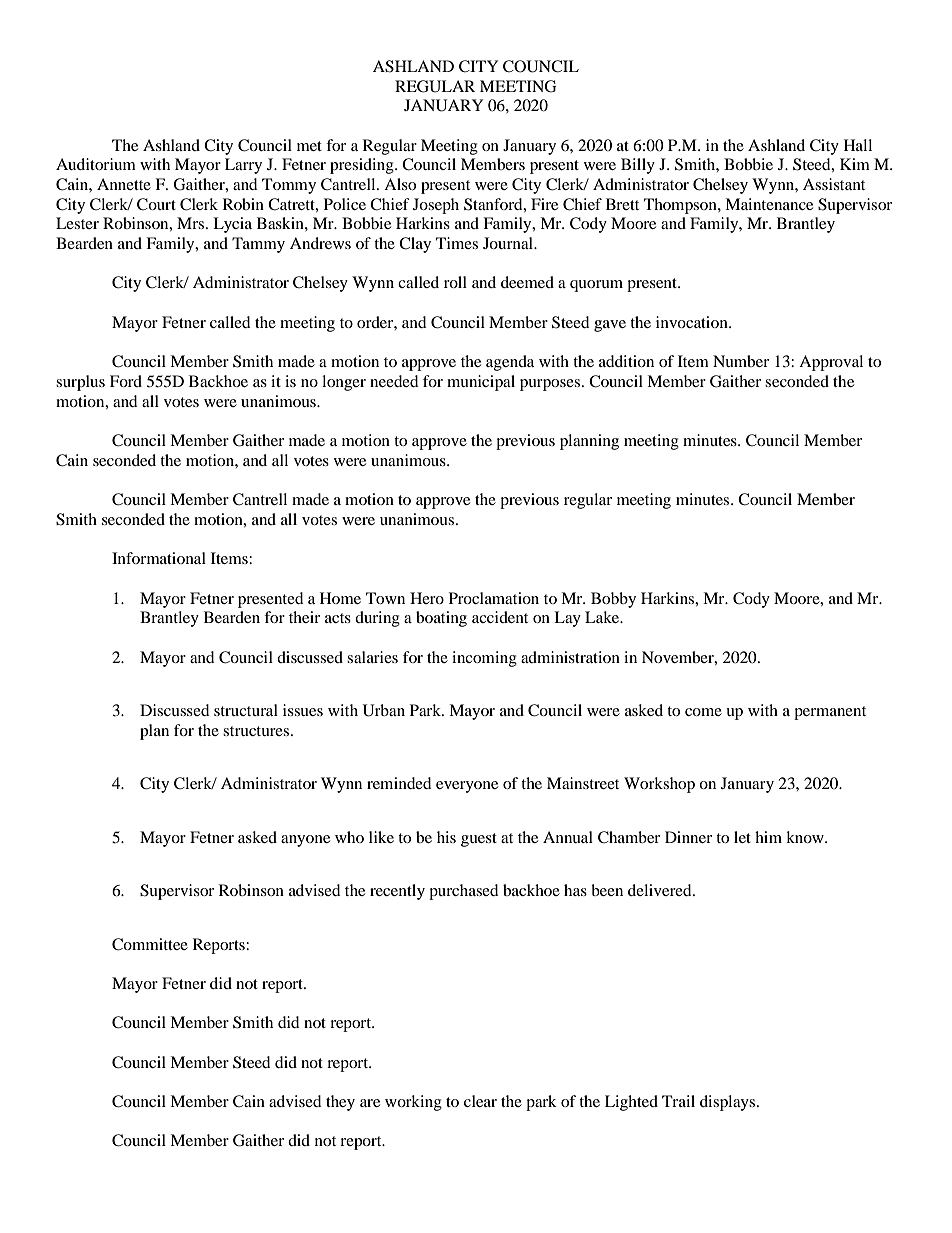  I want to click on Maintenance, so click(769, 204).
